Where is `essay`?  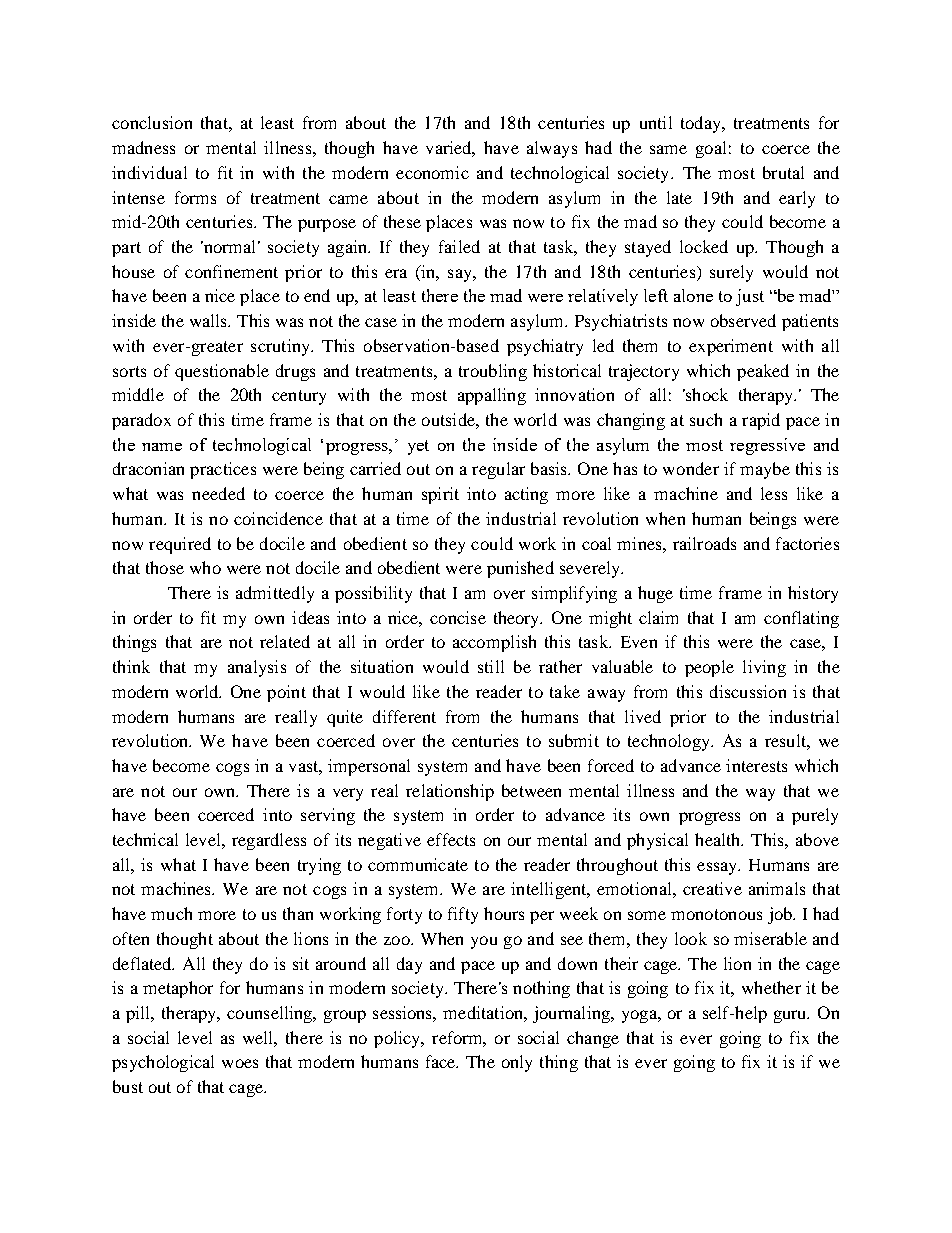 essay is located at coordinates (718, 868).
